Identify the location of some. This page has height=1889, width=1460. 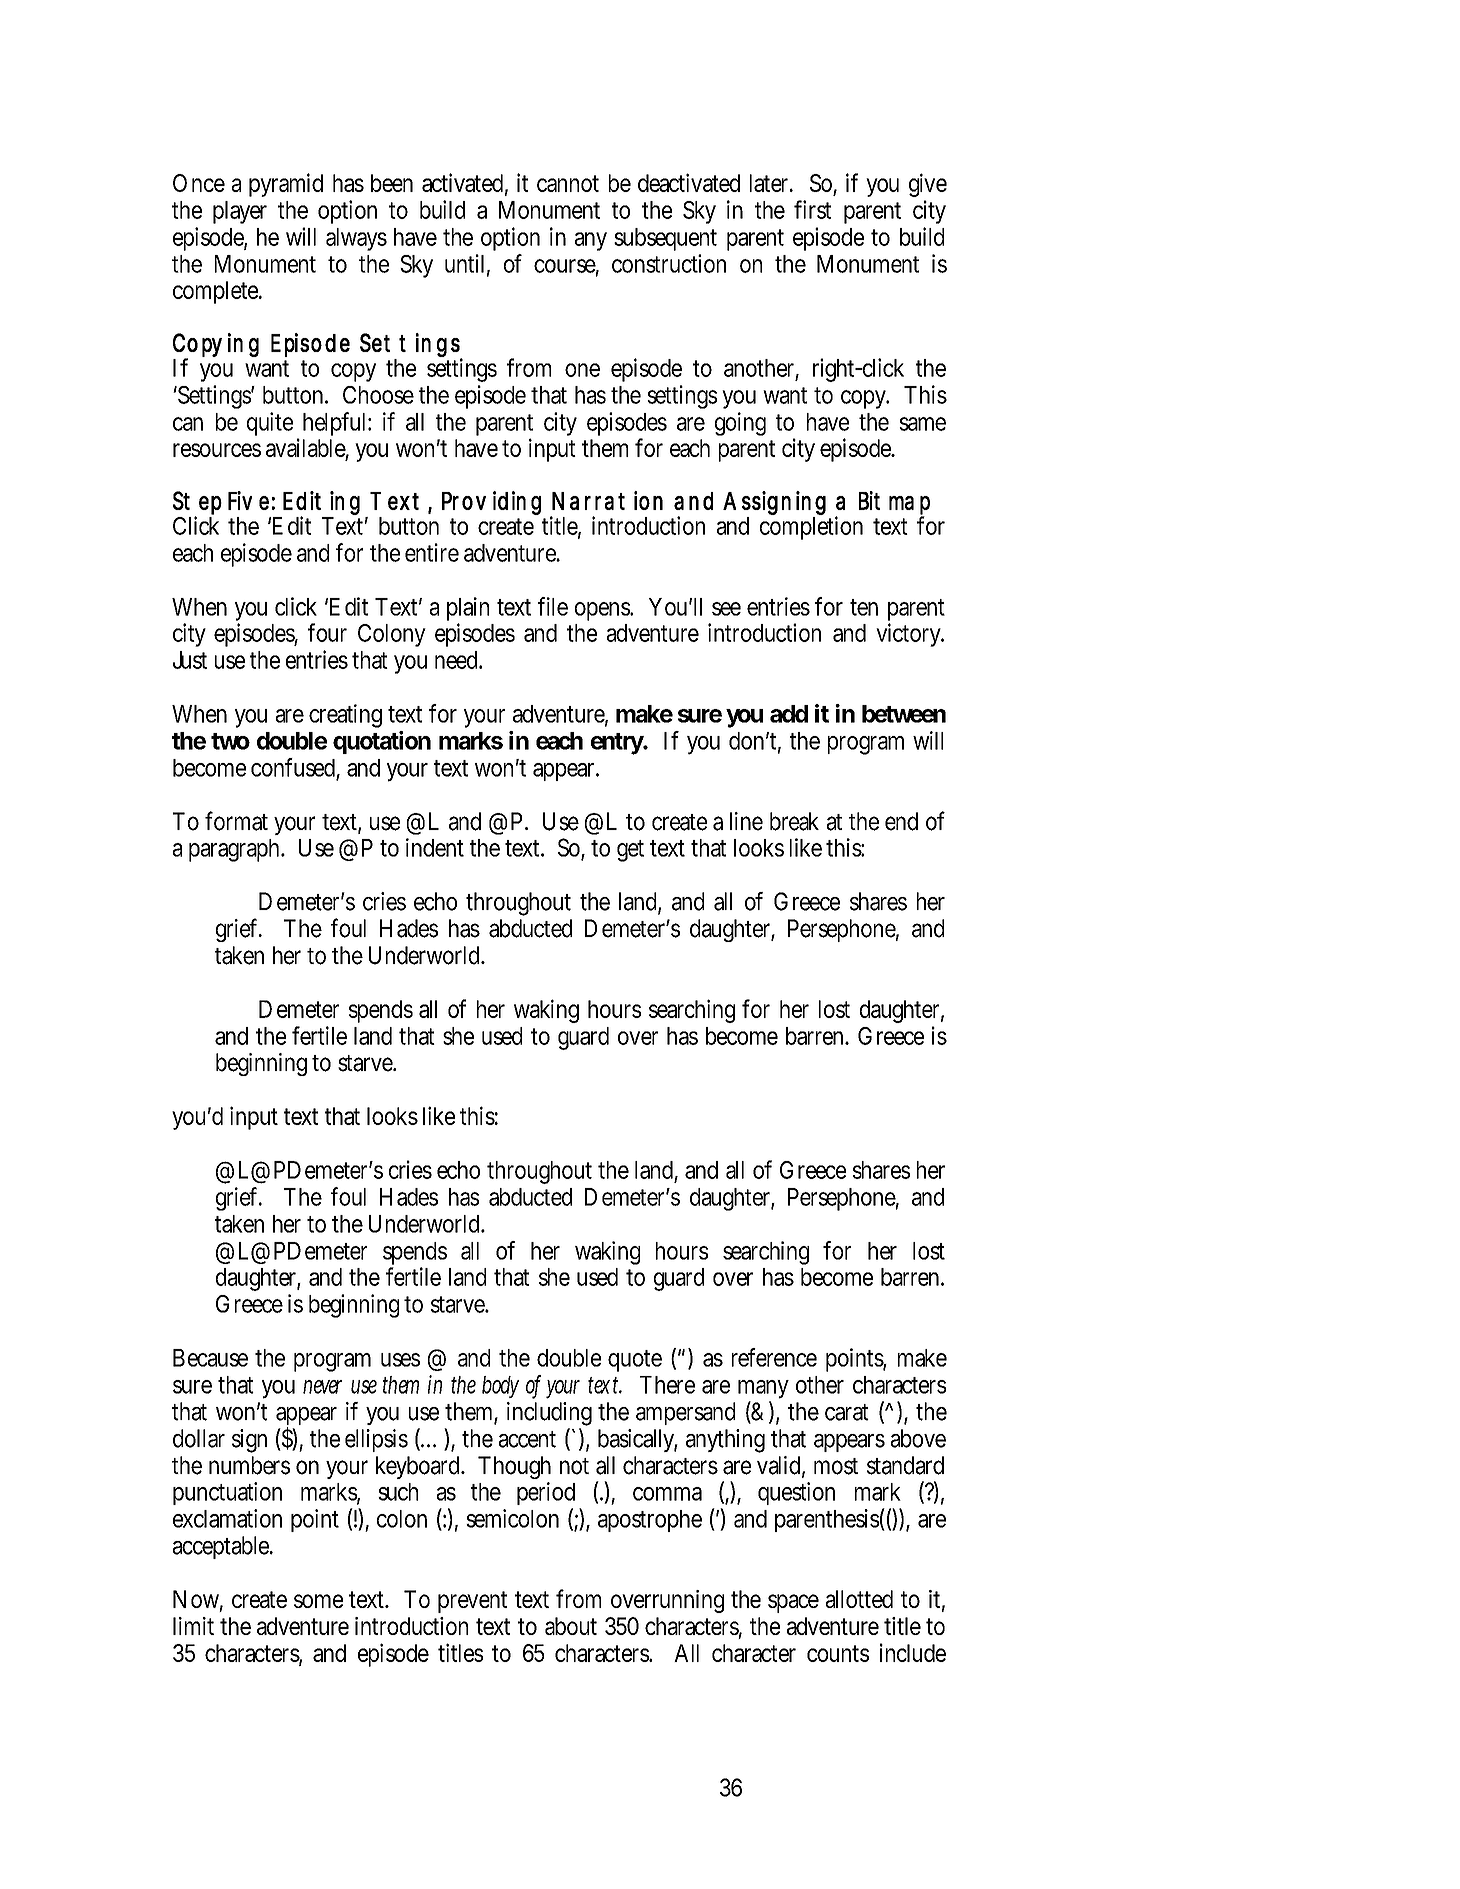
(318, 1601).
